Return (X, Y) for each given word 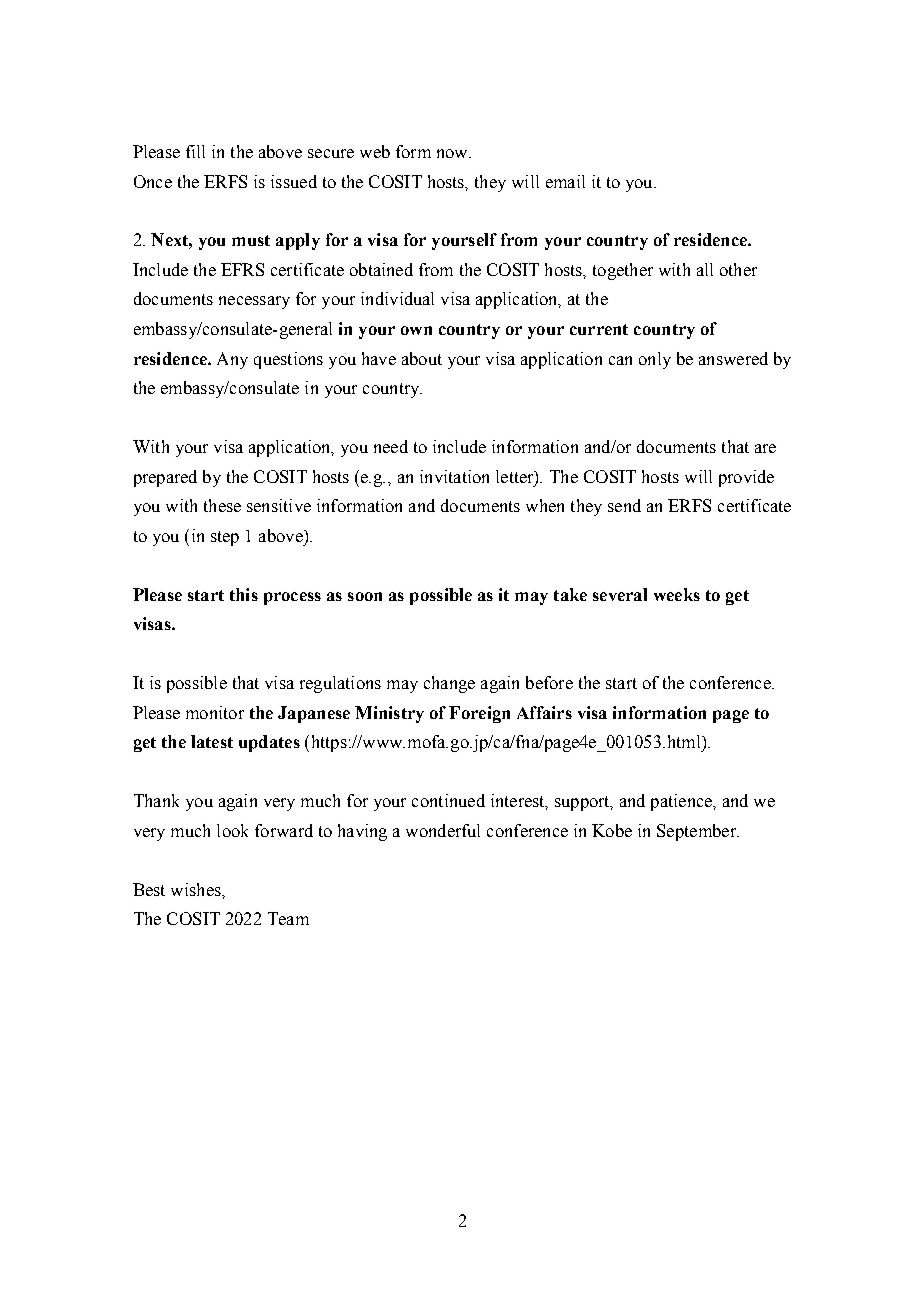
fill (195, 151)
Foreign (479, 714)
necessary (254, 302)
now (453, 153)
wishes (197, 889)
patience (682, 802)
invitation (454, 476)
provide (746, 478)
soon (365, 596)
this (244, 594)
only (655, 360)
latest (212, 741)
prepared (165, 478)
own (416, 330)
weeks (677, 594)
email (565, 181)
